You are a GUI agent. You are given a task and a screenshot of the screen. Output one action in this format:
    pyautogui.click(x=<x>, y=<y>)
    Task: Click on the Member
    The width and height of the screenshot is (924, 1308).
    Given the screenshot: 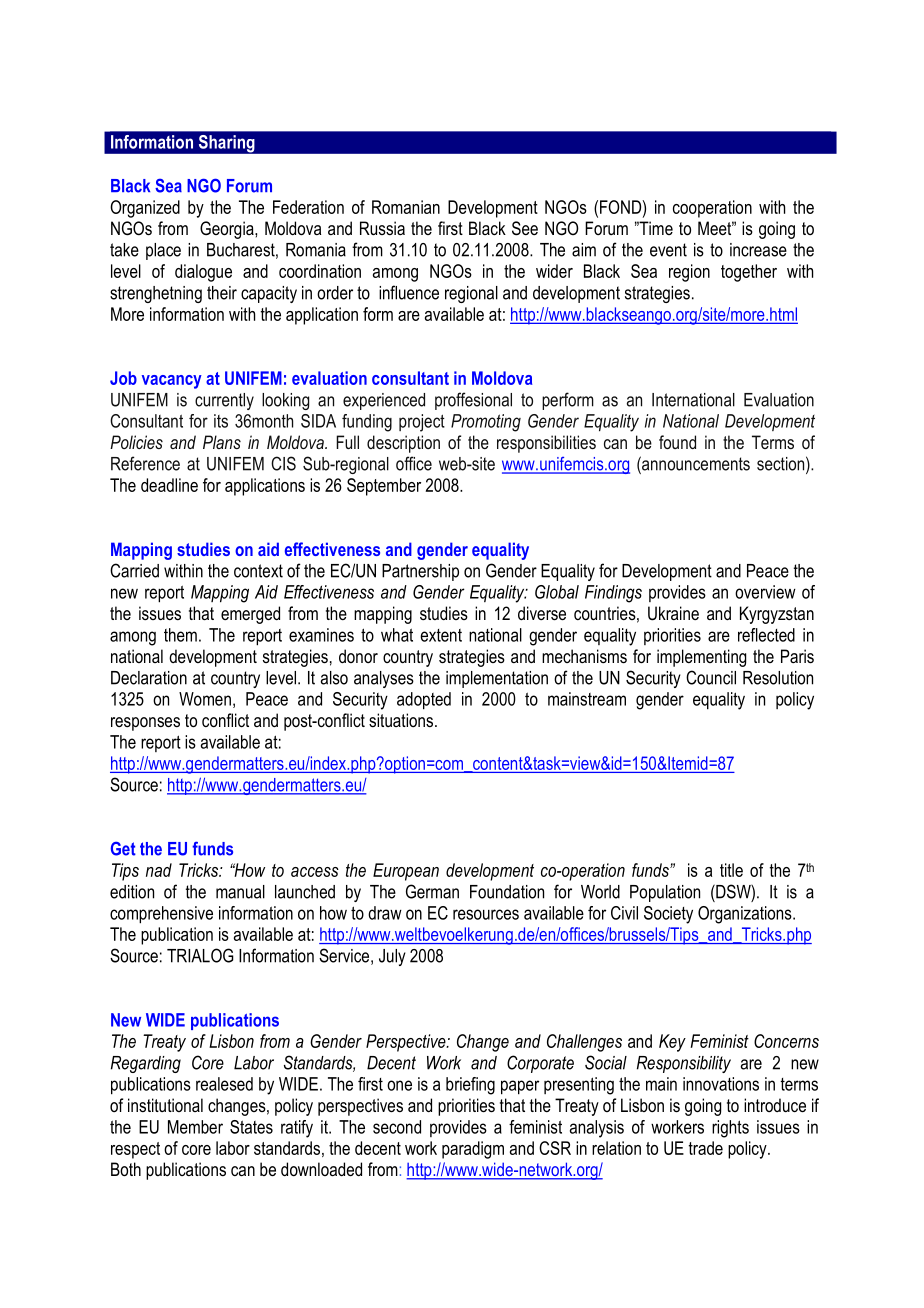 What is the action you would take?
    pyautogui.click(x=195, y=1127)
